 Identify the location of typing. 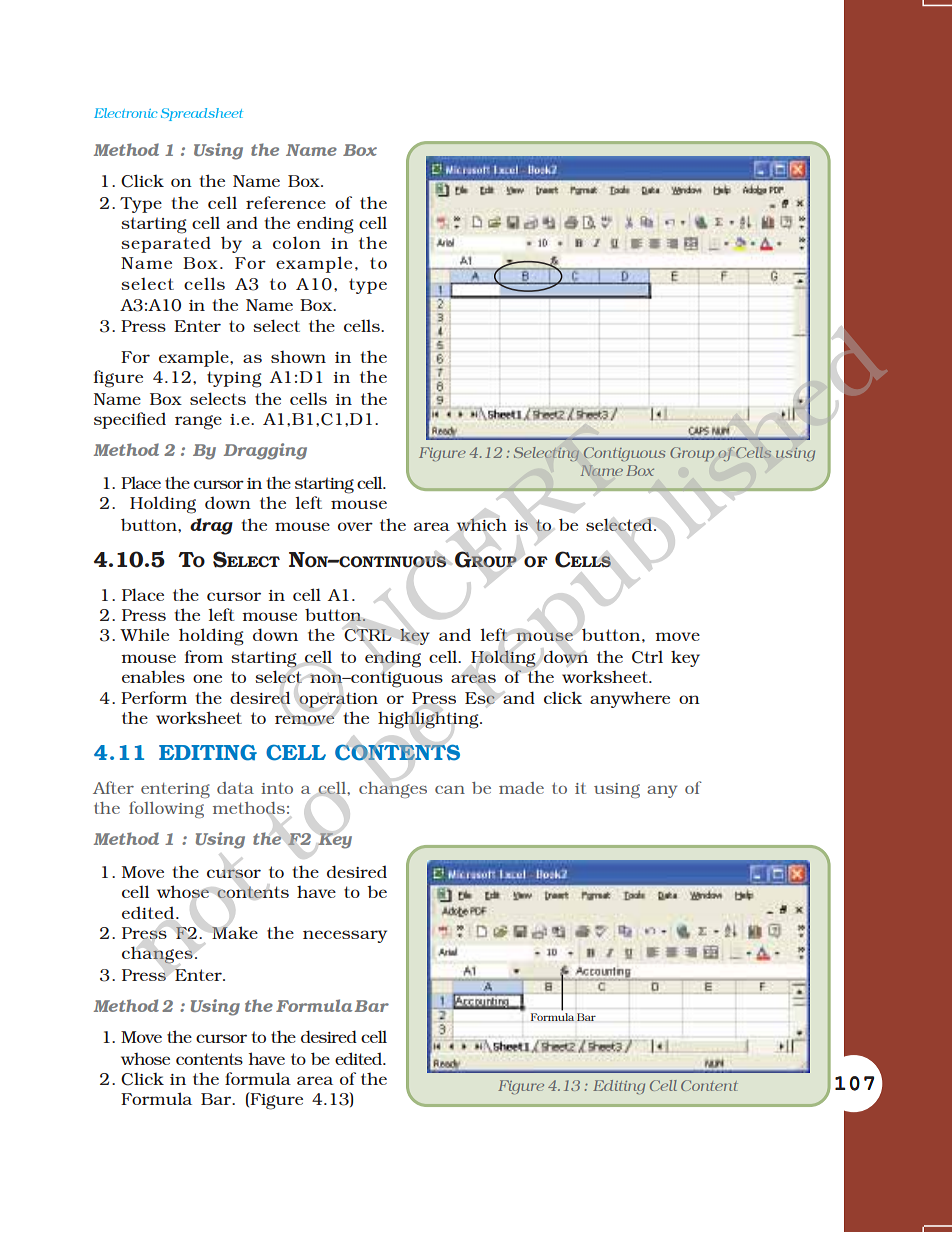
(234, 379).
